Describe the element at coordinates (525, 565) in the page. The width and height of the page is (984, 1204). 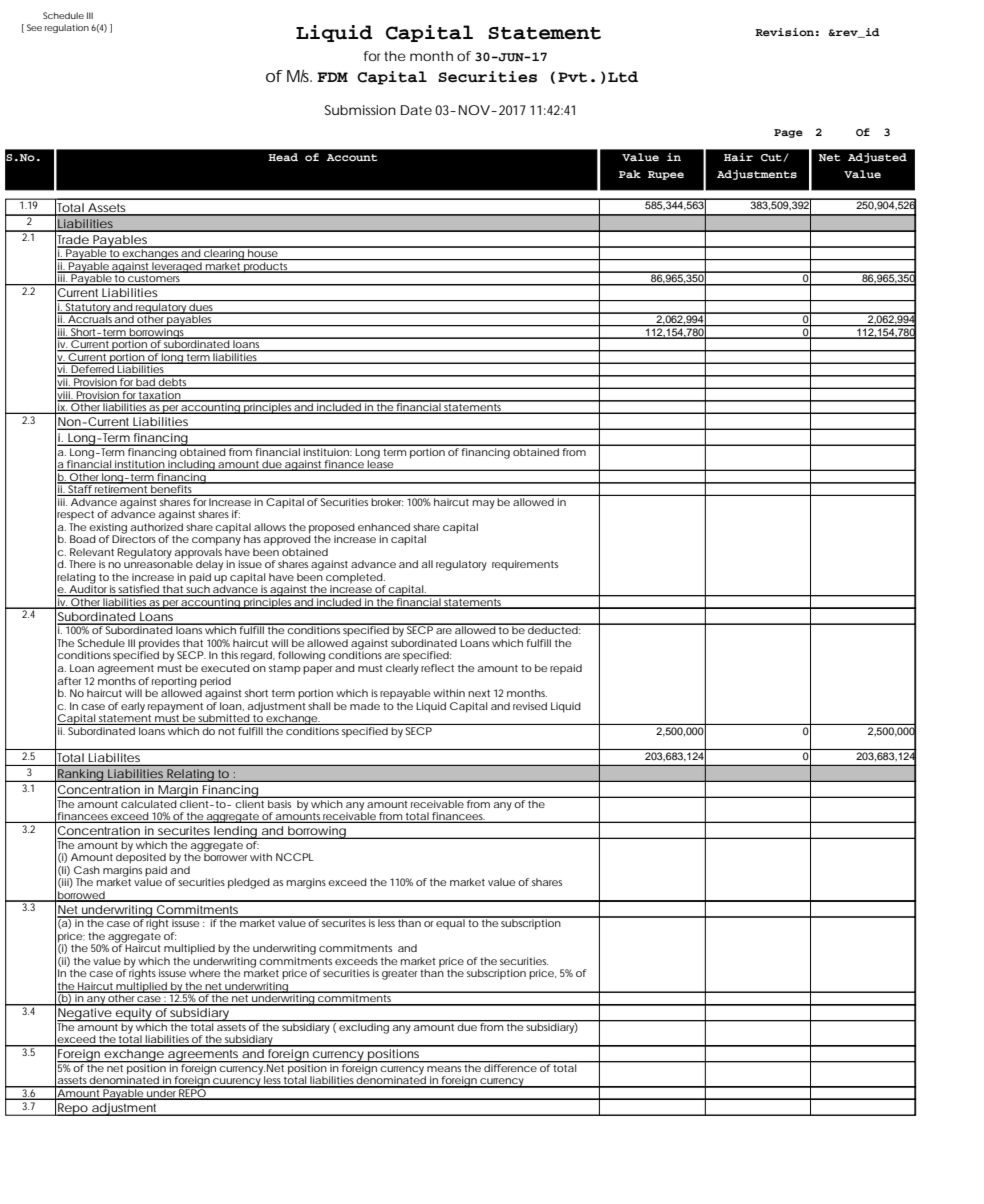
I see `requirements` at that location.
